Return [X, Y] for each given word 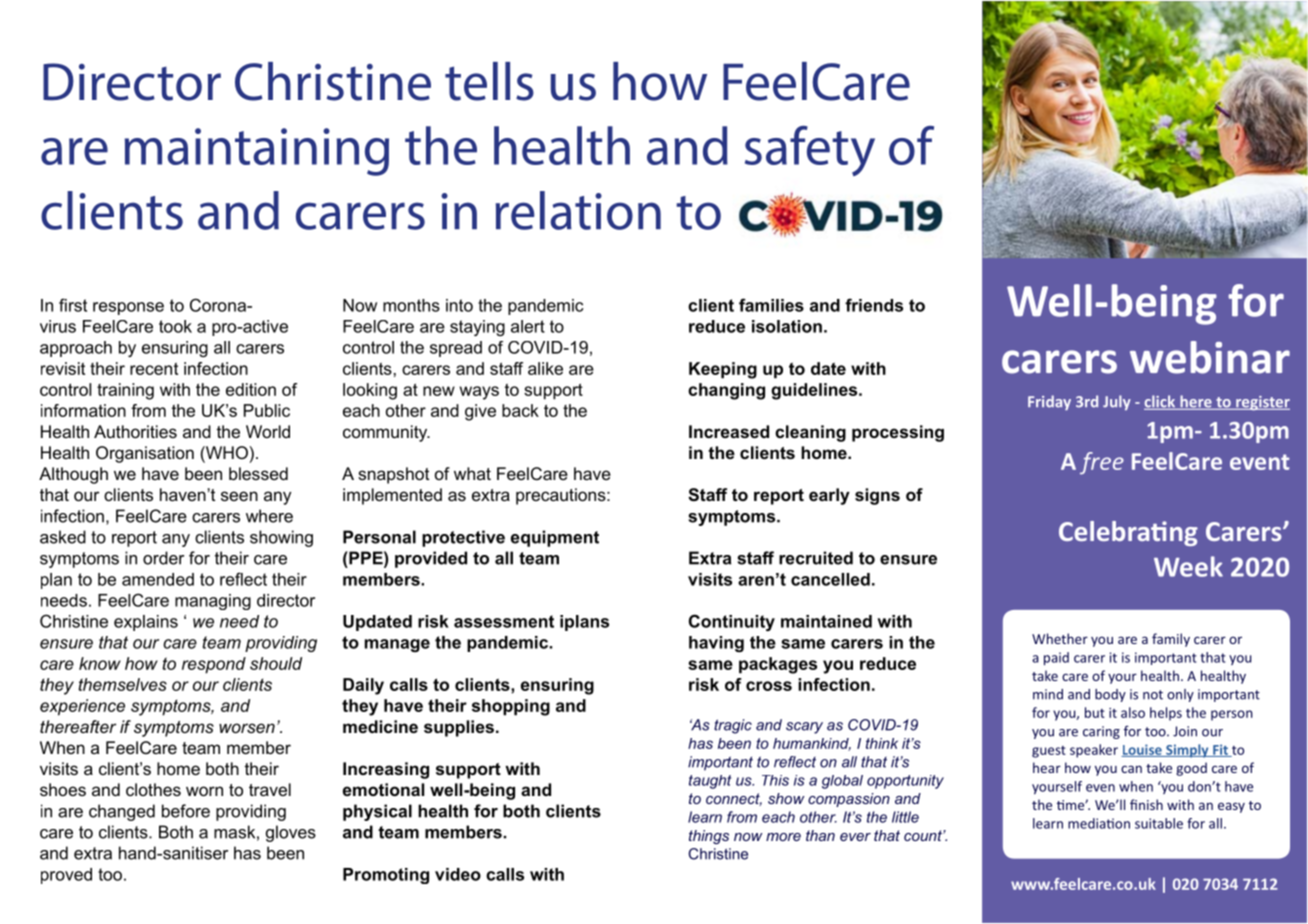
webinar [1210, 357]
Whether [1060, 638]
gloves [291, 833]
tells [489, 81]
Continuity [732, 622]
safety [810, 151]
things [709, 837]
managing [213, 602]
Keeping [723, 370]
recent [154, 369]
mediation [1099, 823]
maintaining [257, 152]
